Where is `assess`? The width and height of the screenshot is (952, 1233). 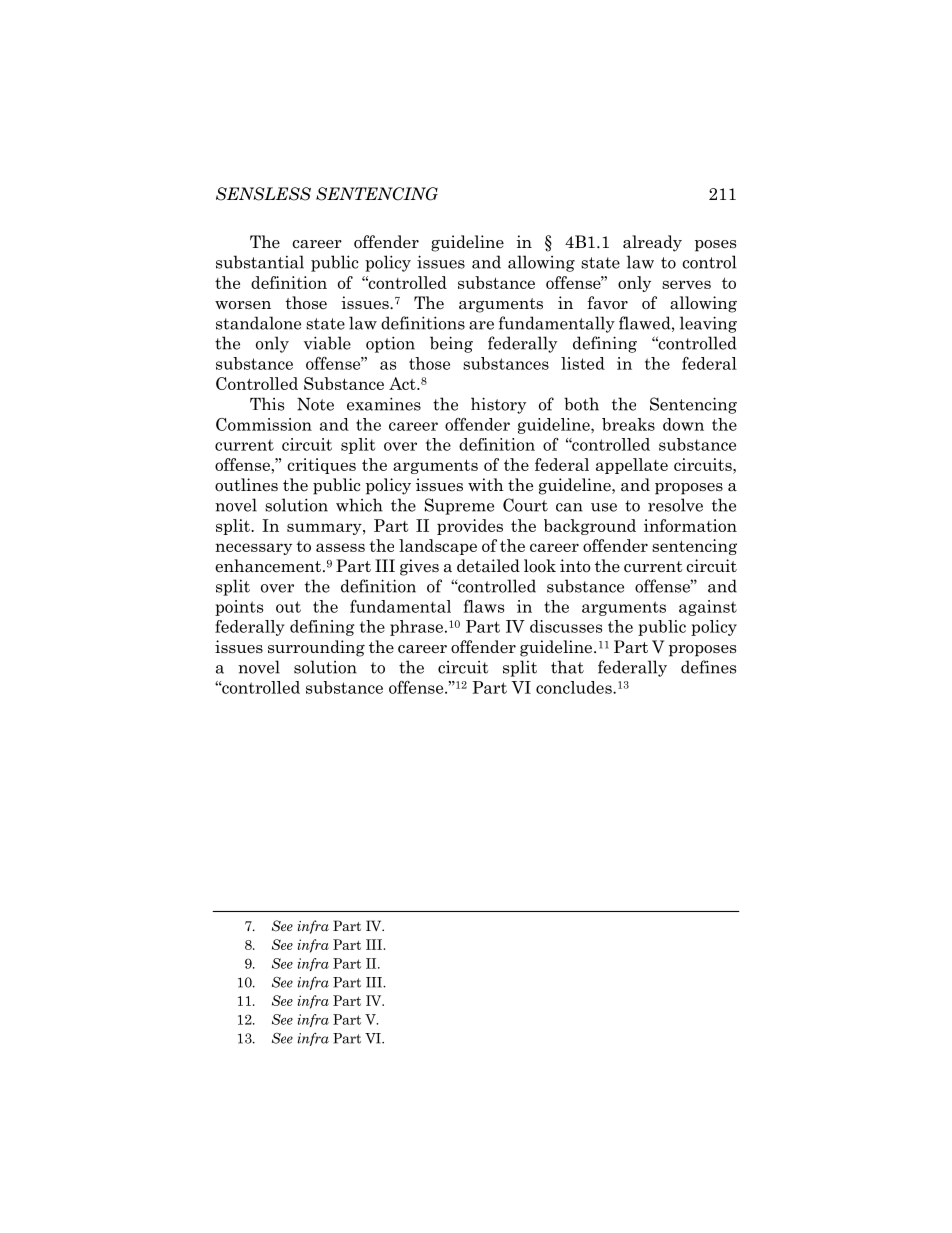 assess is located at coordinates (340, 547).
